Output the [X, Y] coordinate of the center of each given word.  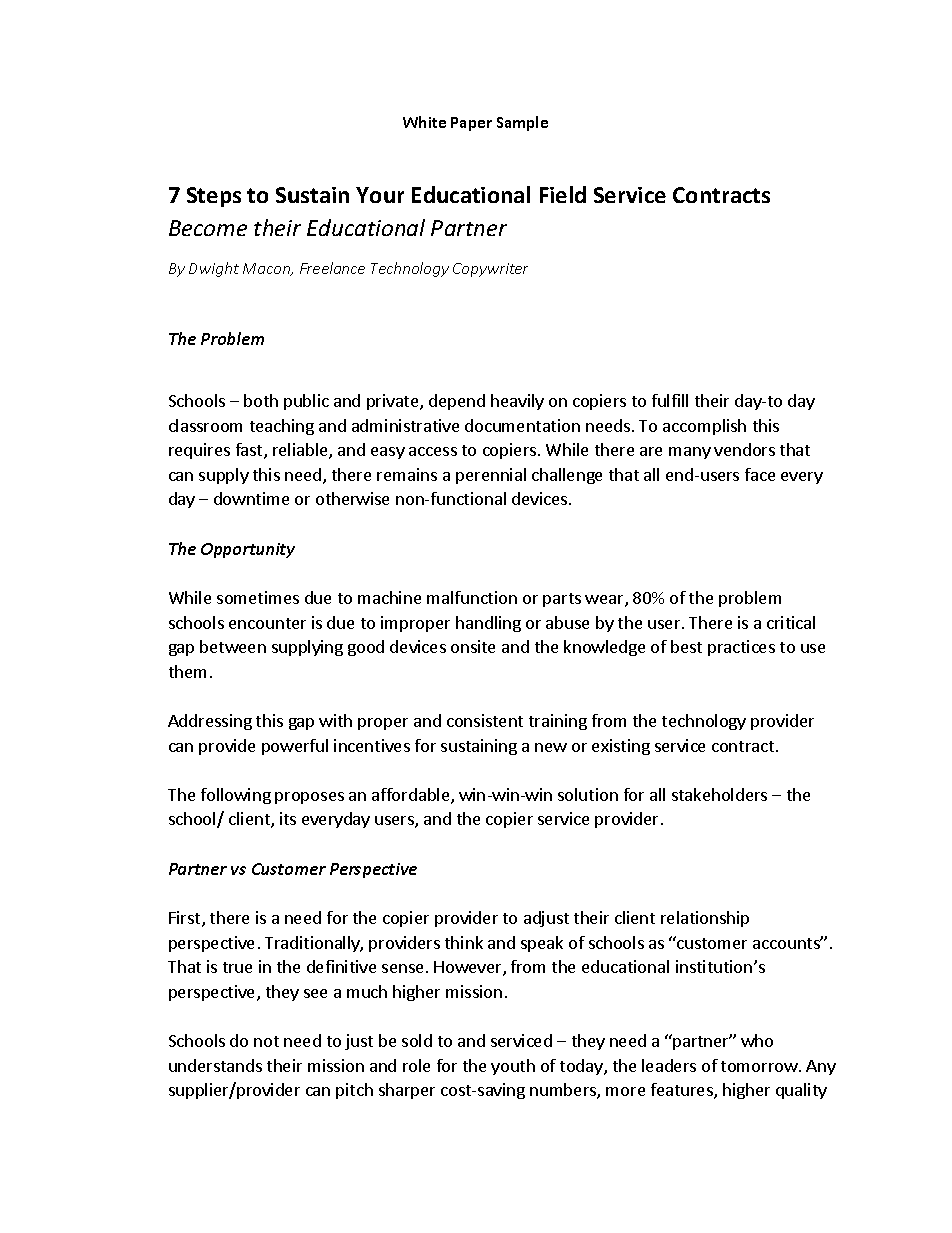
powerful [295, 747]
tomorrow [760, 1066]
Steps [214, 197]
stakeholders [719, 794]
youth [513, 1067]
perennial [491, 476]
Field [563, 194]
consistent [485, 720]
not [266, 1041]
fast [250, 451]
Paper [471, 124]
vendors [744, 449]
